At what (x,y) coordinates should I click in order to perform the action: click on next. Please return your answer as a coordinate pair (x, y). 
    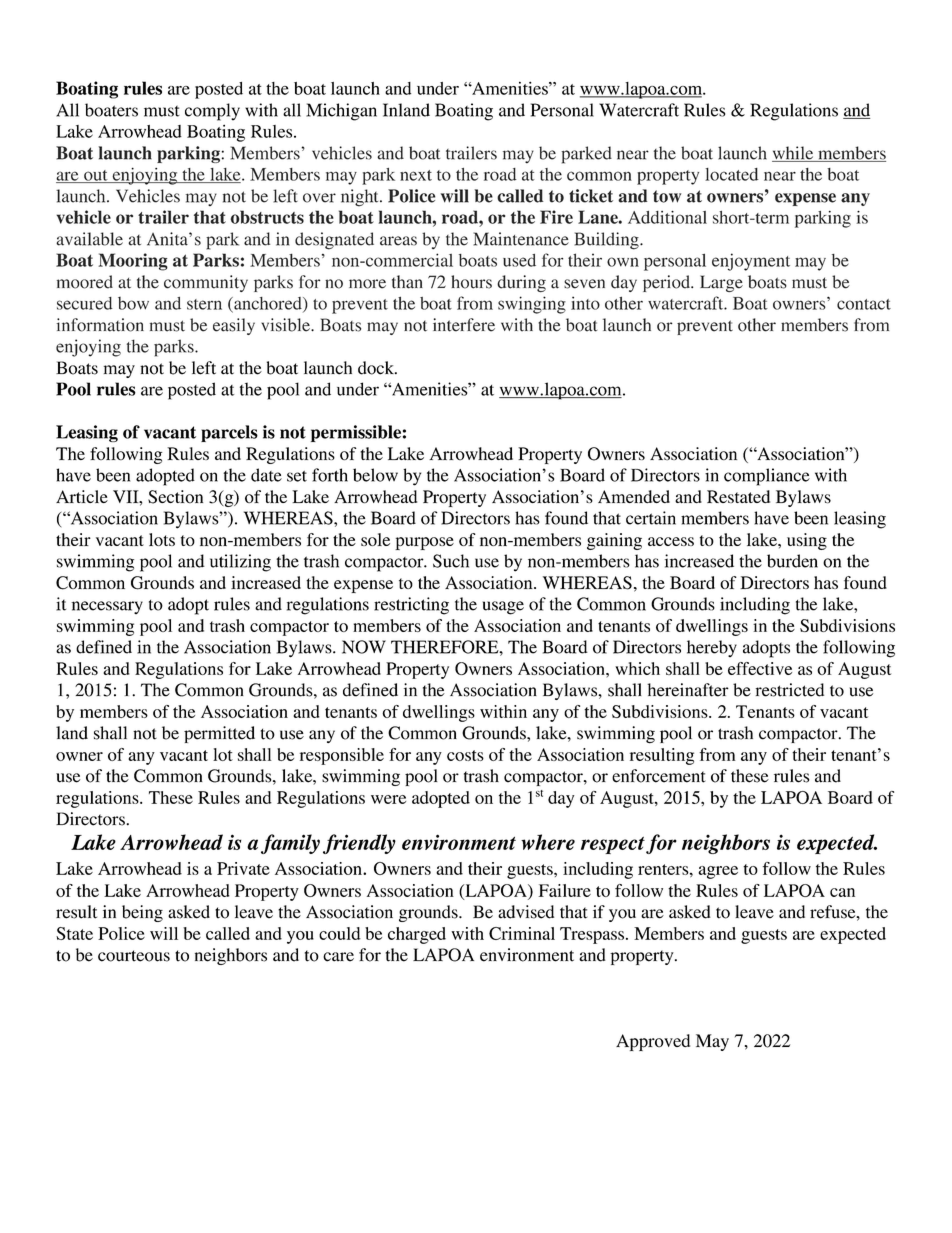
    Looking at the image, I should click on (416, 175).
